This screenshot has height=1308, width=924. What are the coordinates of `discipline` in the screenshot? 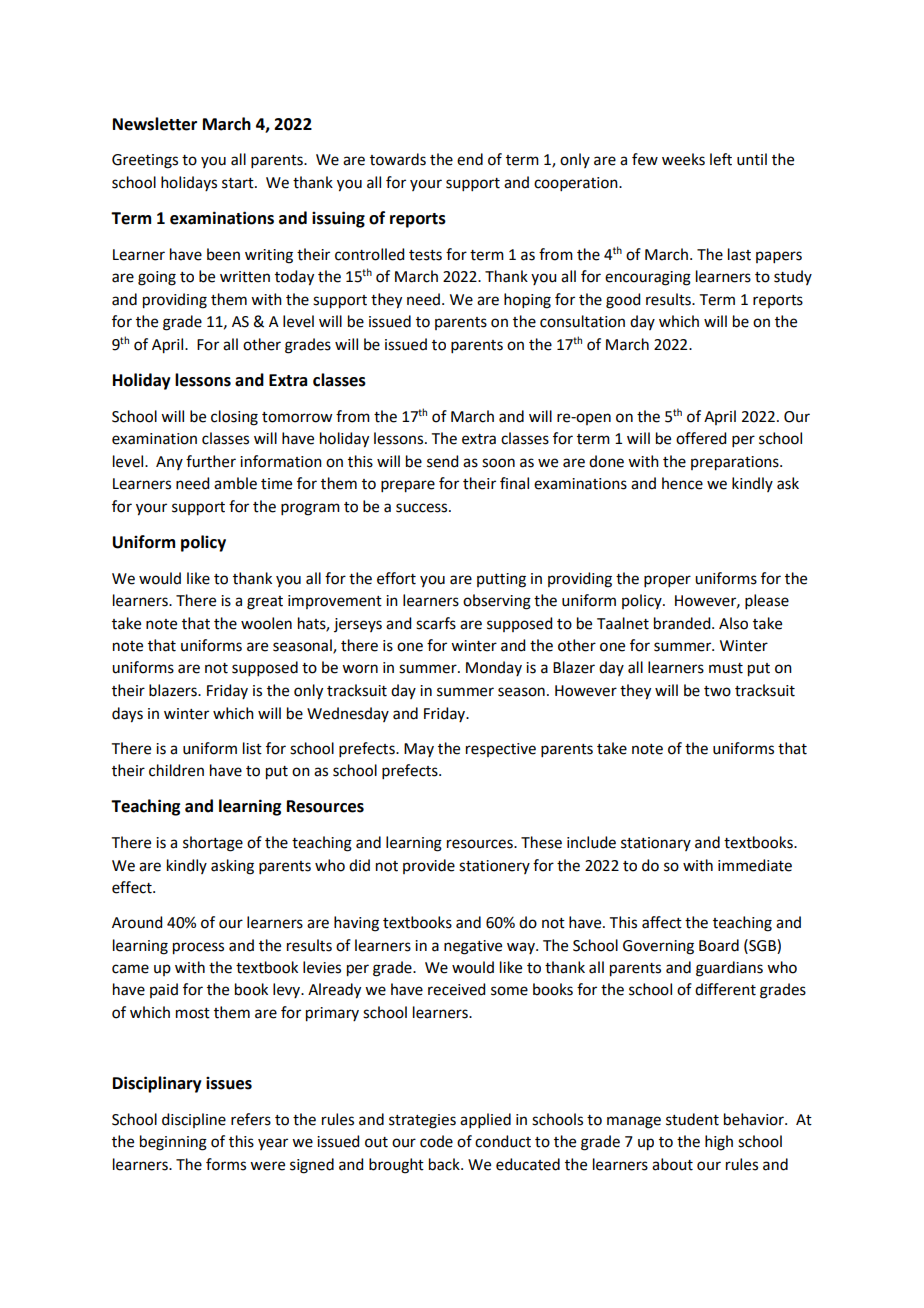 It's located at (194, 1120).
